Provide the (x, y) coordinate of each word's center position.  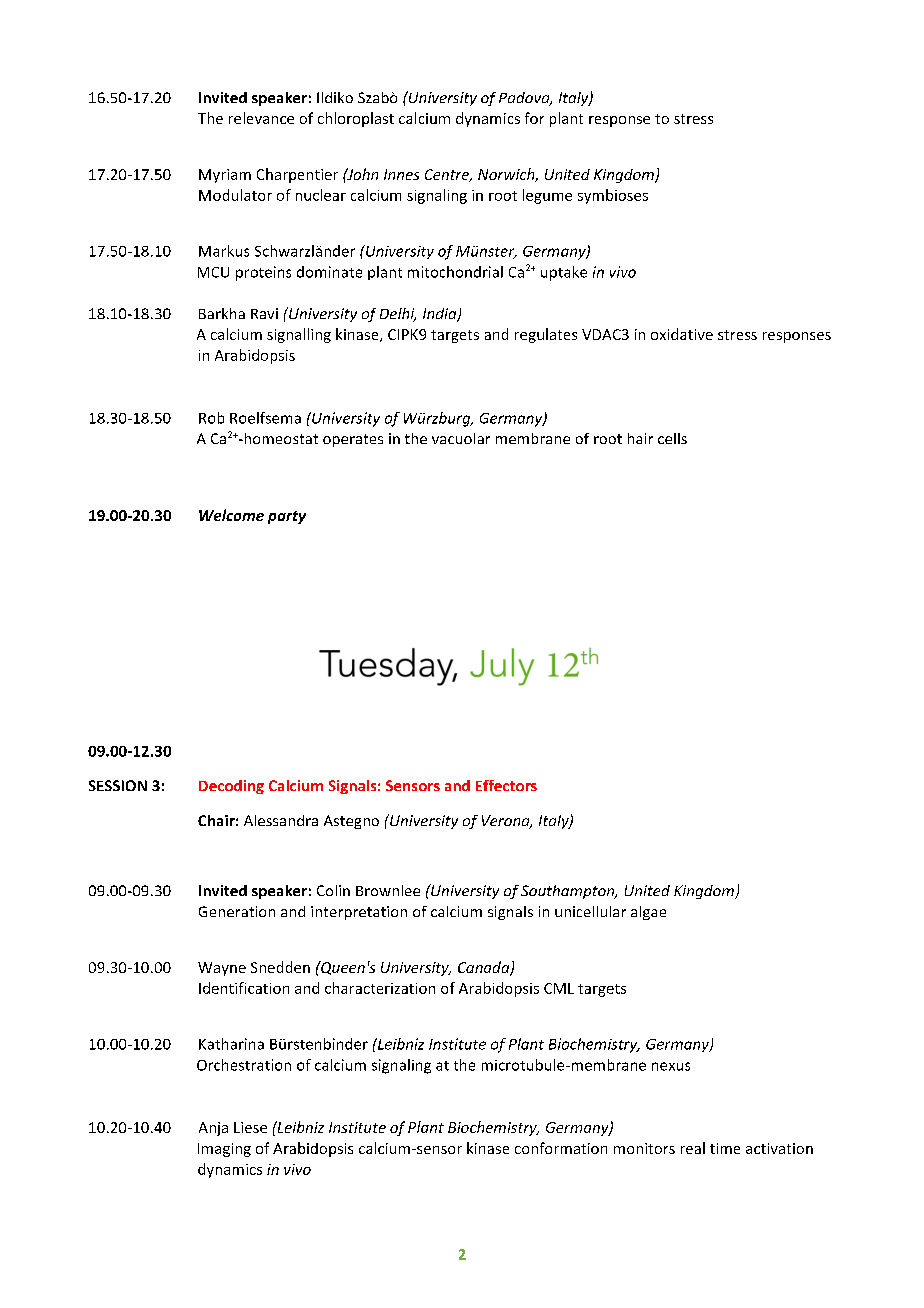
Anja (213, 1129)
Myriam (225, 176)
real (693, 1148)
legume (547, 196)
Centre (448, 175)
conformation (561, 1148)
